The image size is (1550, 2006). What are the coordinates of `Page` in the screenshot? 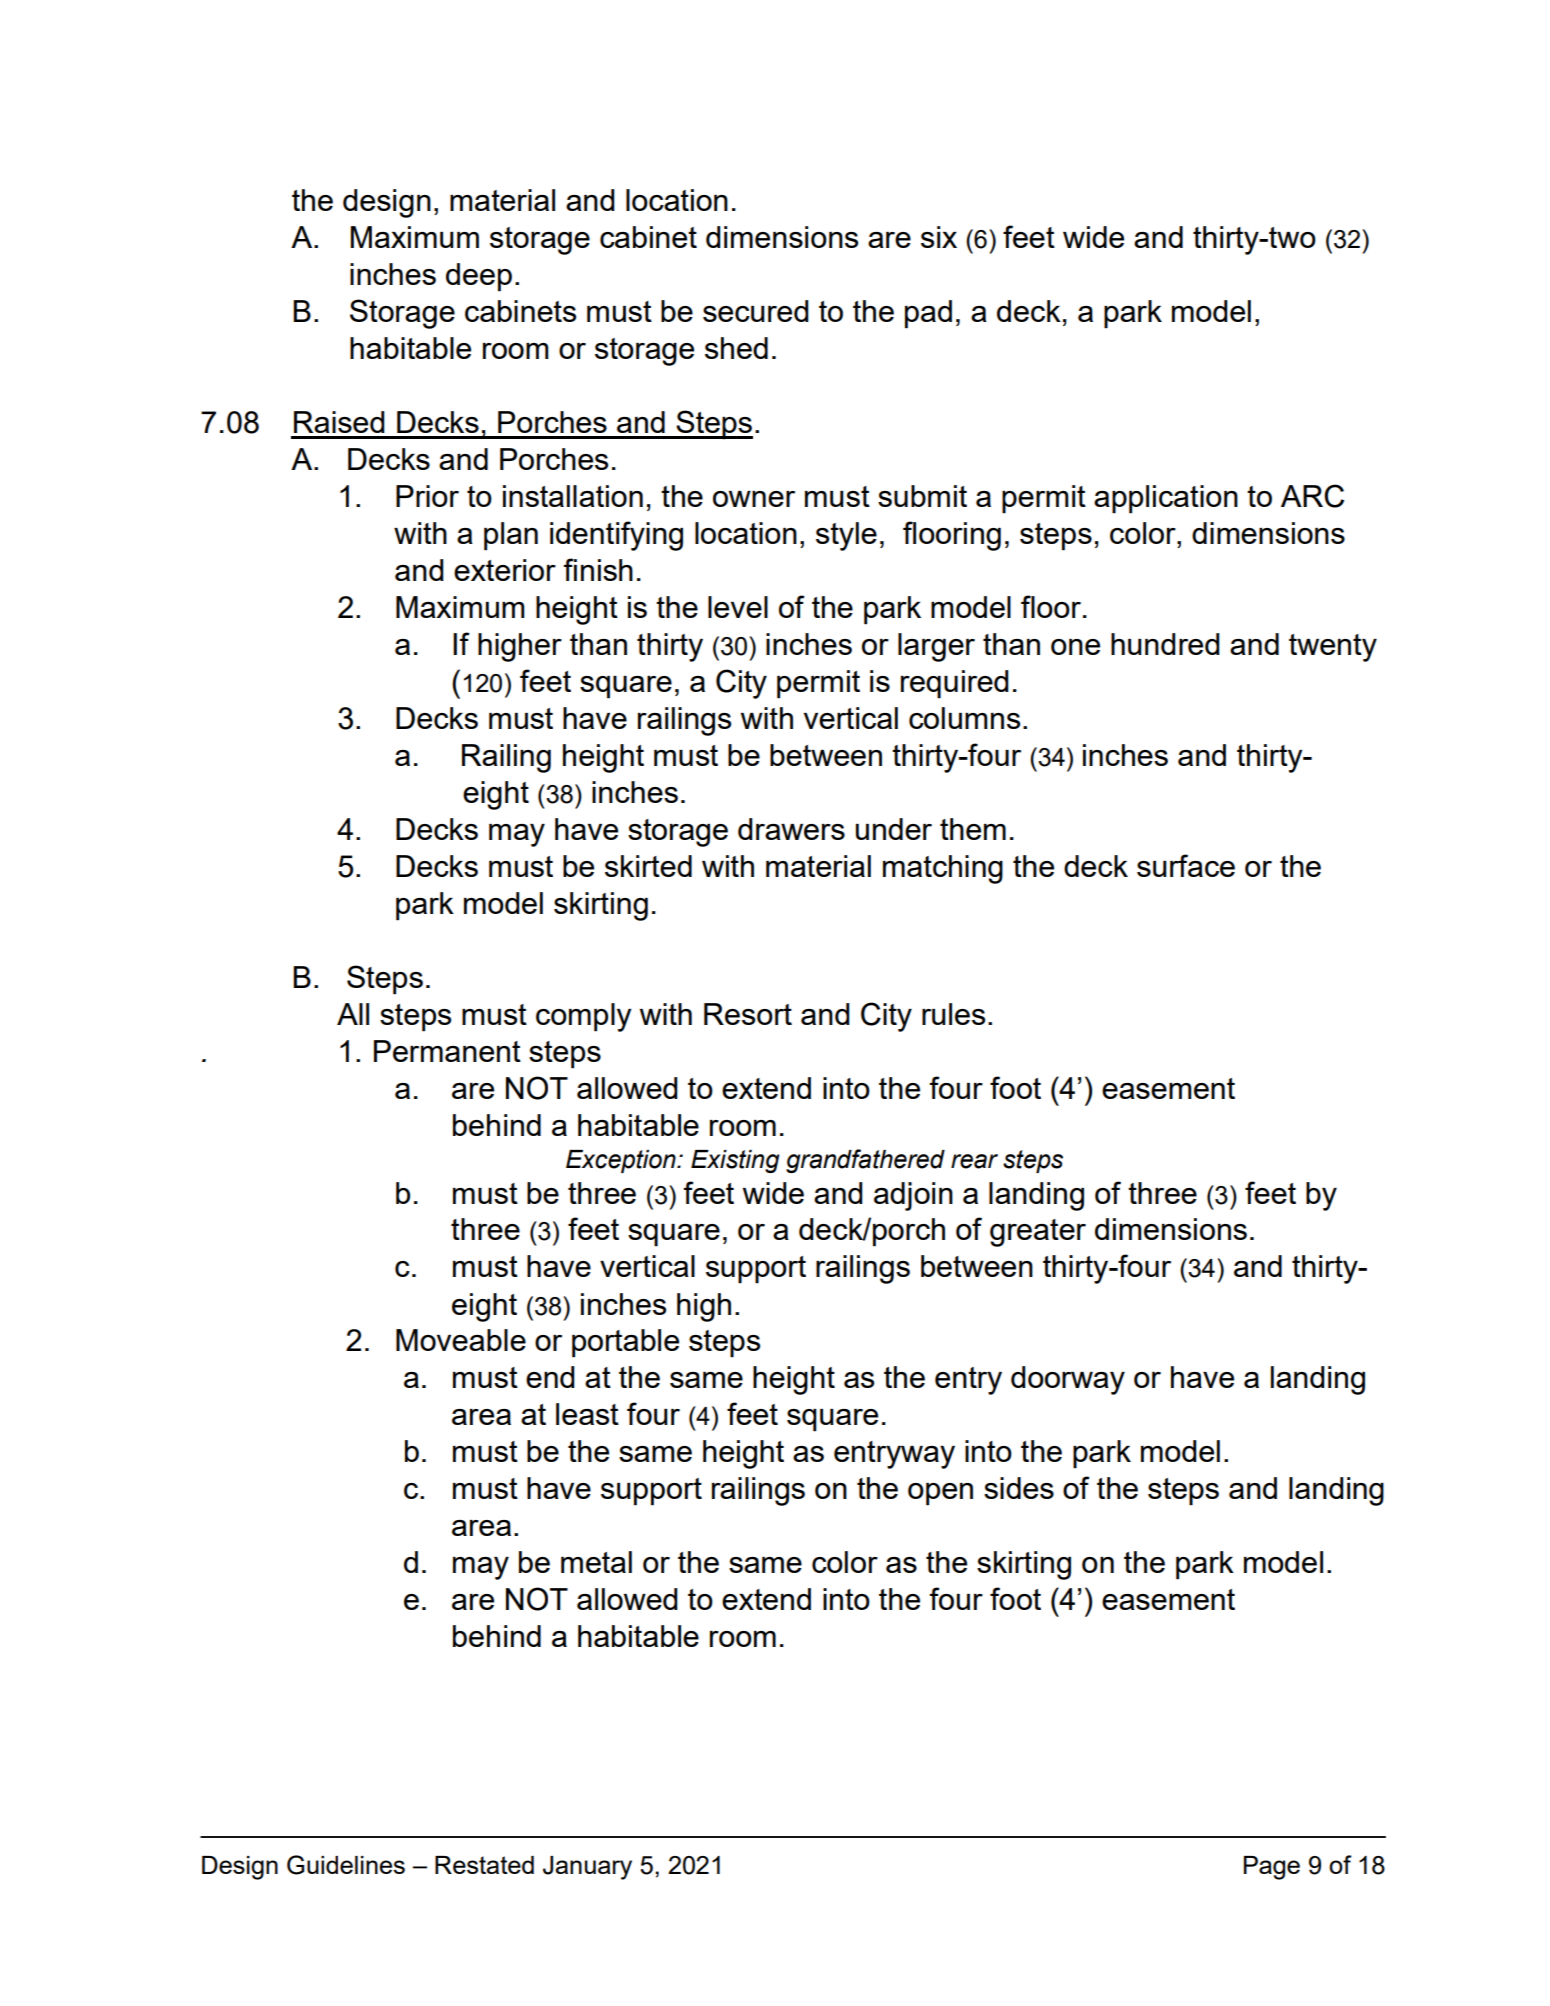 It's located at (1272, 1868).
